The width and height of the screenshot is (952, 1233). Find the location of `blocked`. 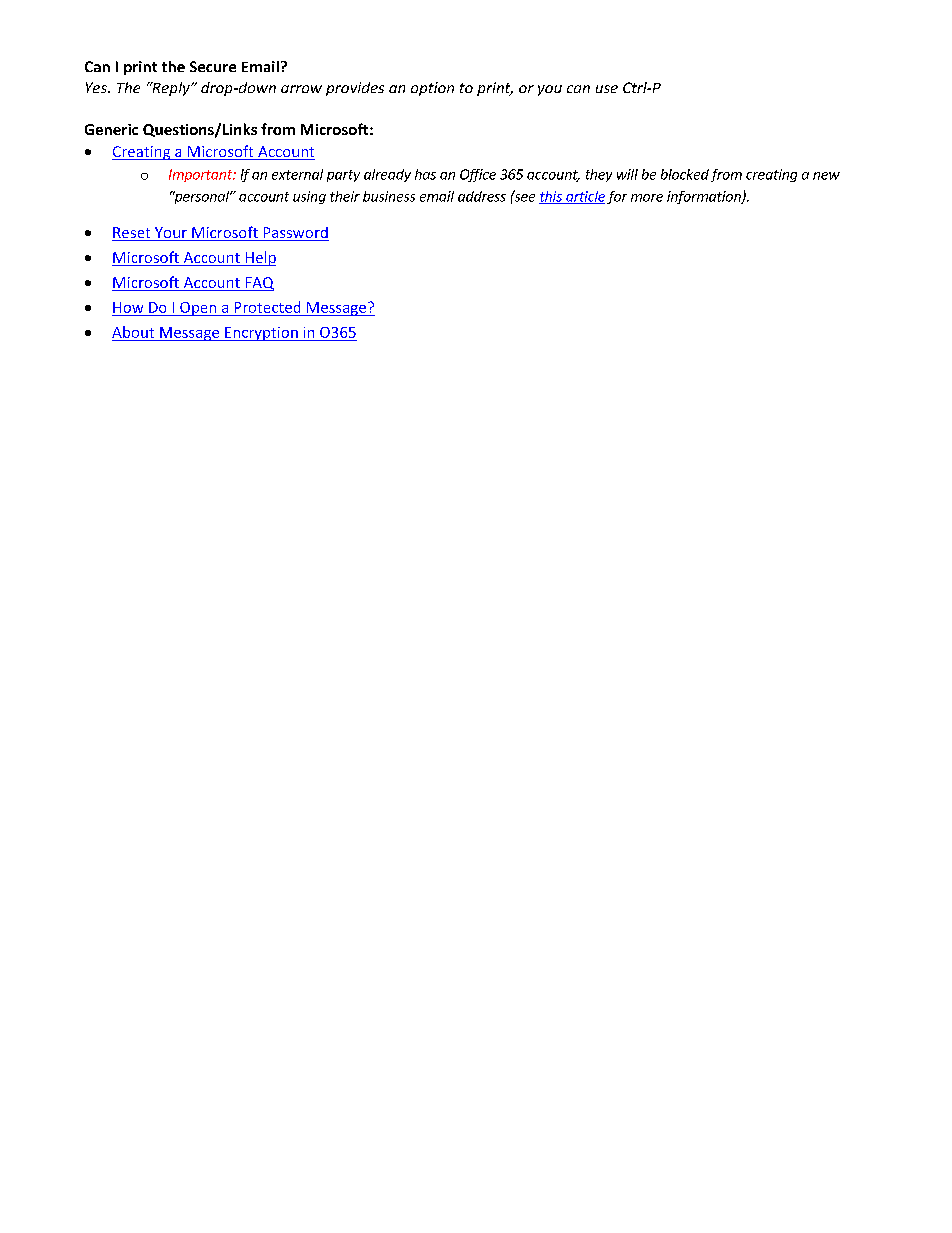

blocked is located at coordinates (685, 174).
